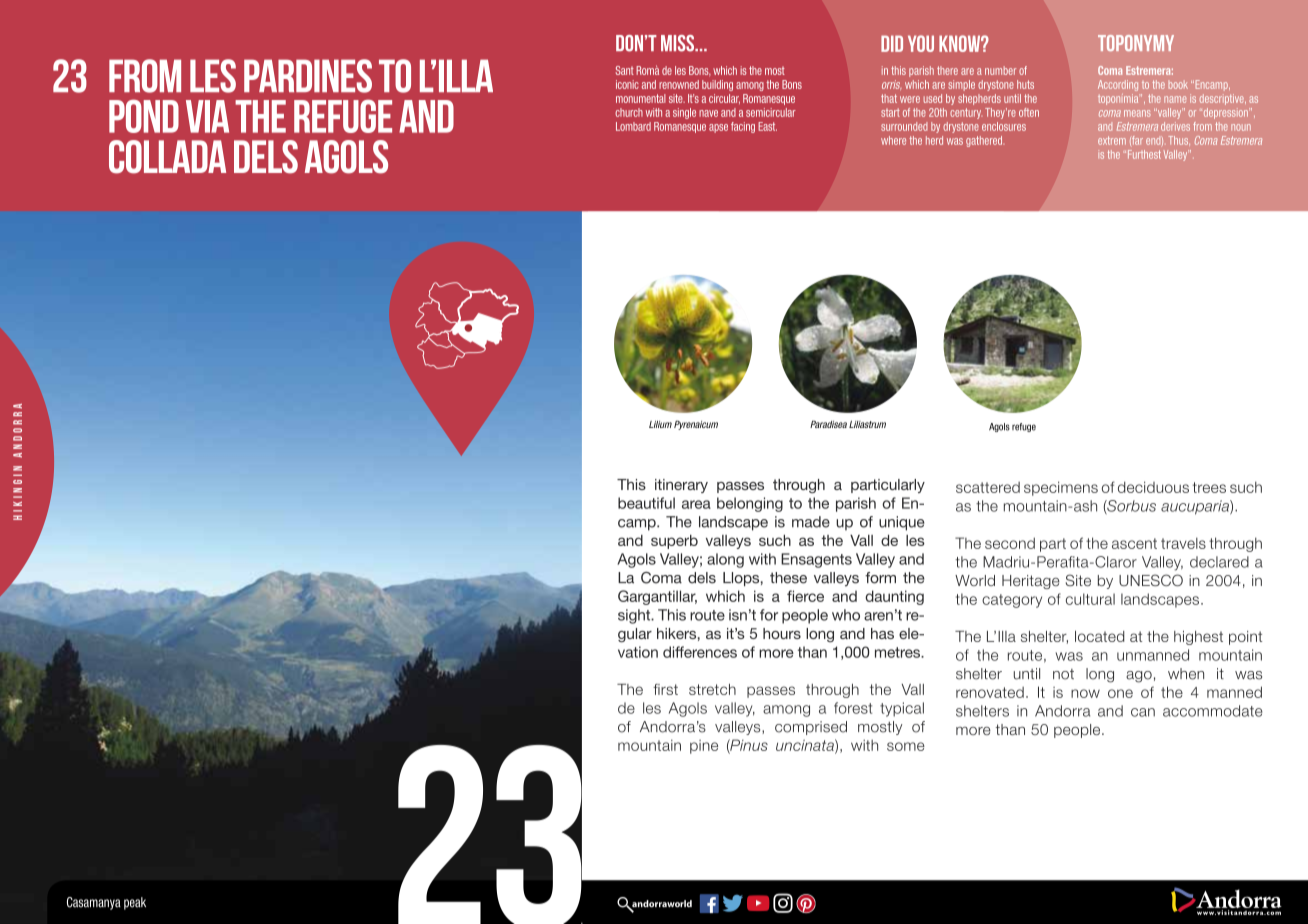 This document has height=924, width=1308. What do you see at coordinates (1118, 85) in the document?
I see `According` at bounding box center [1118, 85].
